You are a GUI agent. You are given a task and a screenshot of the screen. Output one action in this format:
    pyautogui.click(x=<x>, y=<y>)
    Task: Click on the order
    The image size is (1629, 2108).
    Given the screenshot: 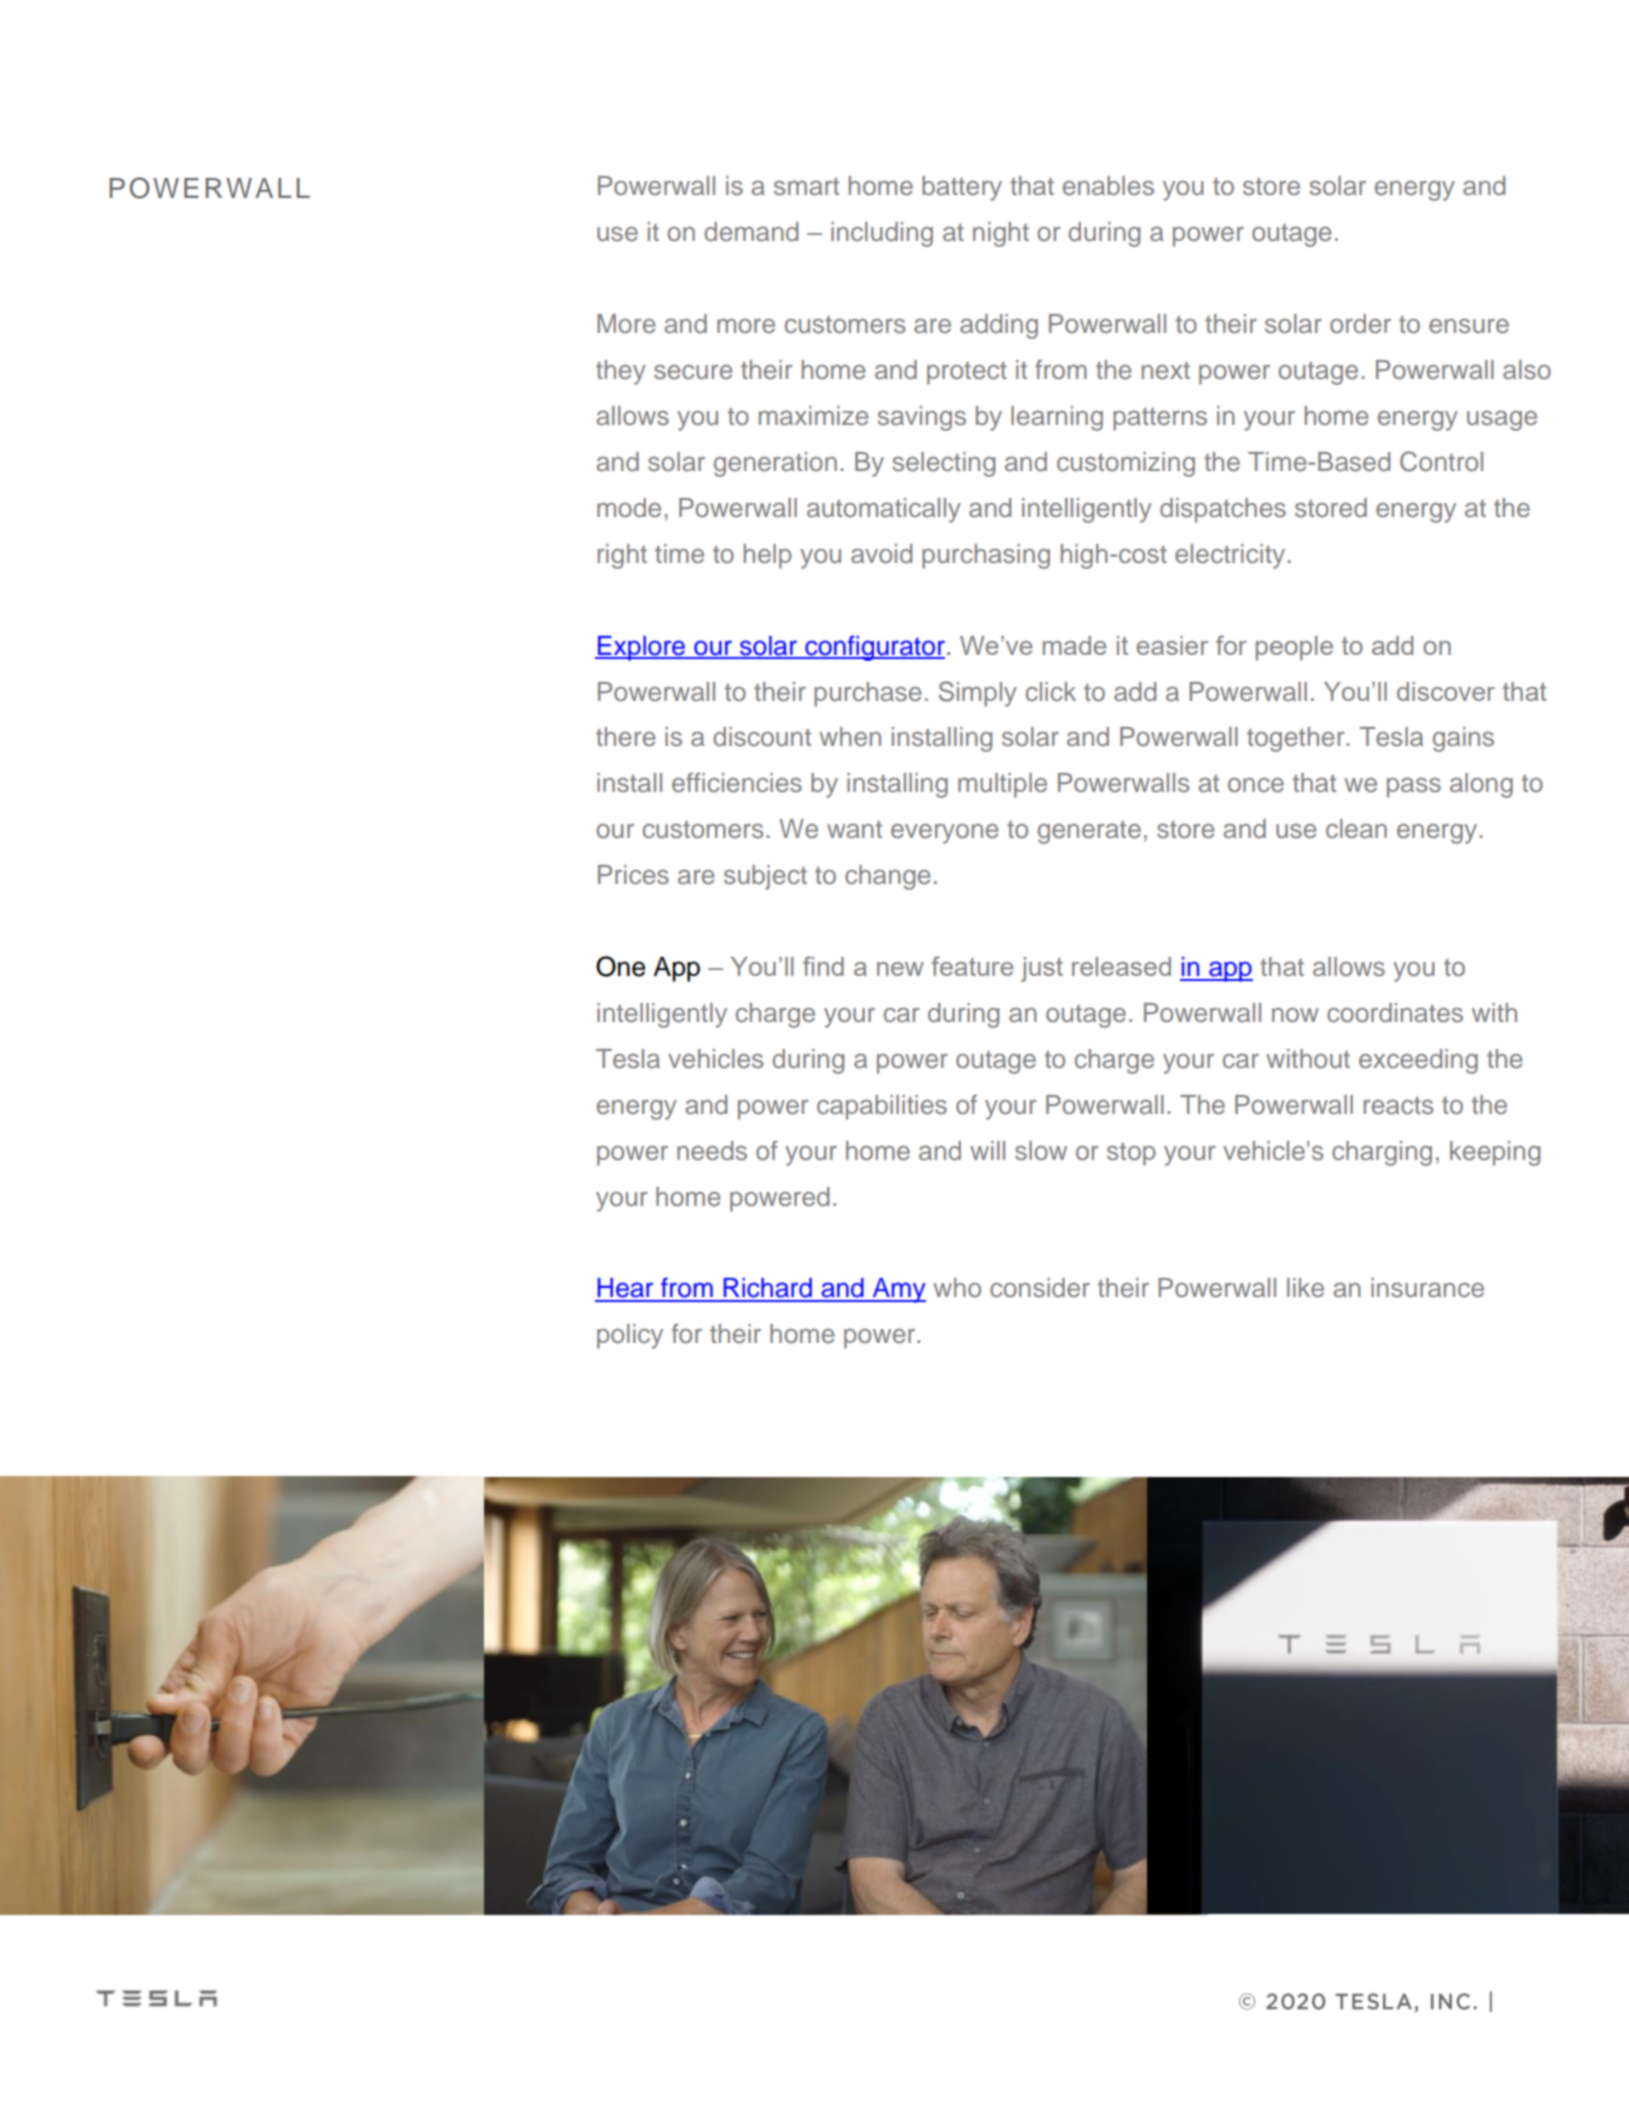 What is the action you would take?
    pyautogui.click(x=1360, y=324)
